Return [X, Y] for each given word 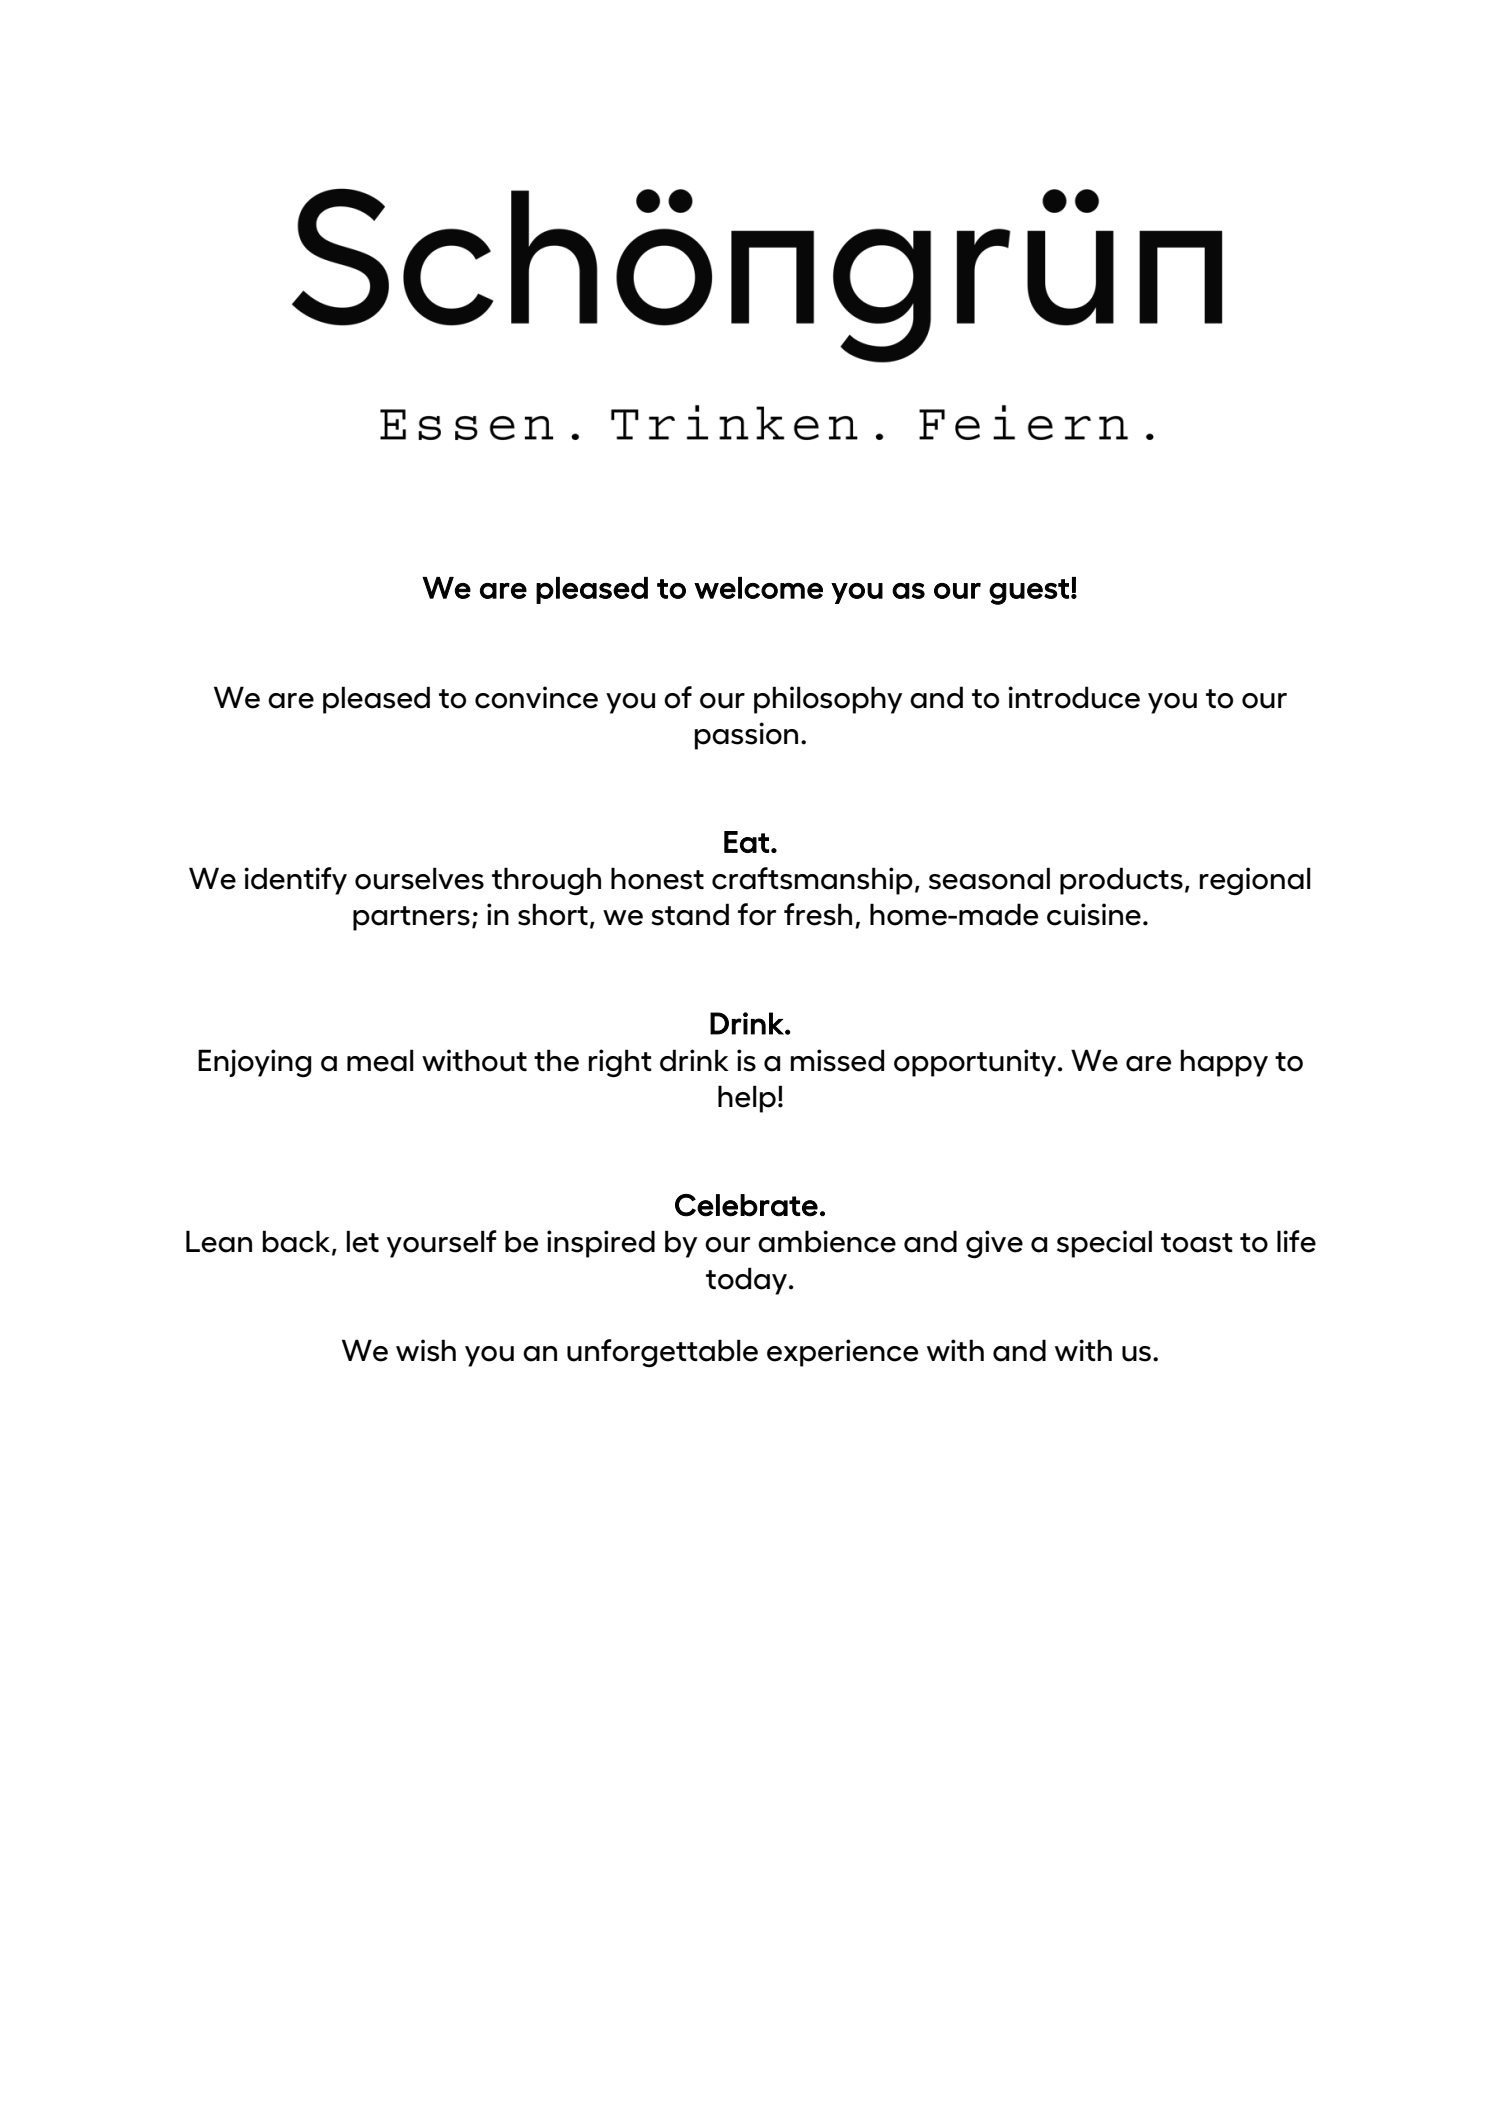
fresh [818, 914]
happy [1224, 1063]
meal [380, 1060]
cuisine [1094, 914]
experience [842, 1353]
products [1121, 881]
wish [426, 1350]
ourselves [419, 878]
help [747, 1099]
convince [536, 697]
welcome [758, 588]
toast [1197, 1243]
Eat [746, 842]
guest [1029, 592]
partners [411, 918]
